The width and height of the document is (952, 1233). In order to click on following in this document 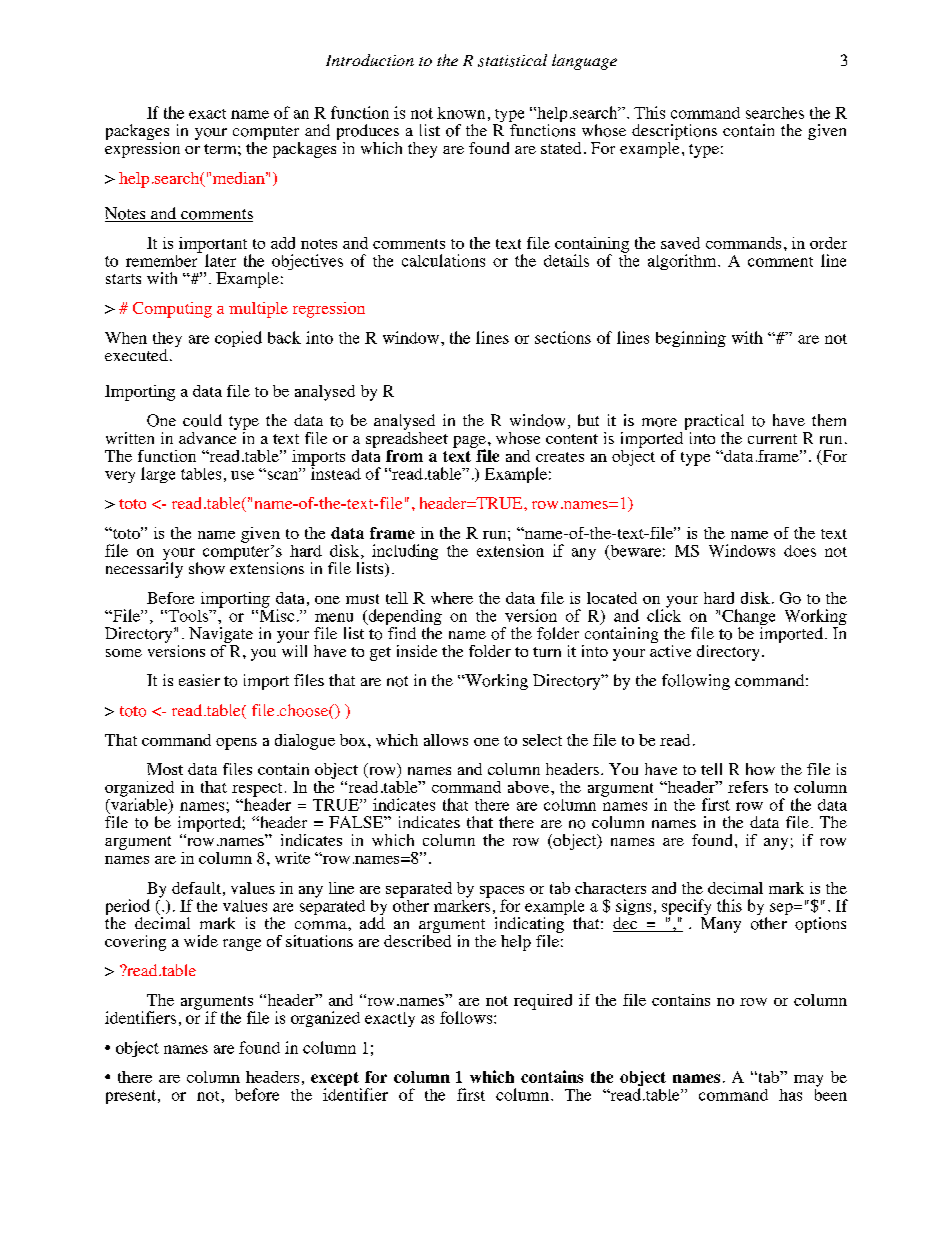, I will do `click(696, 682)`.
